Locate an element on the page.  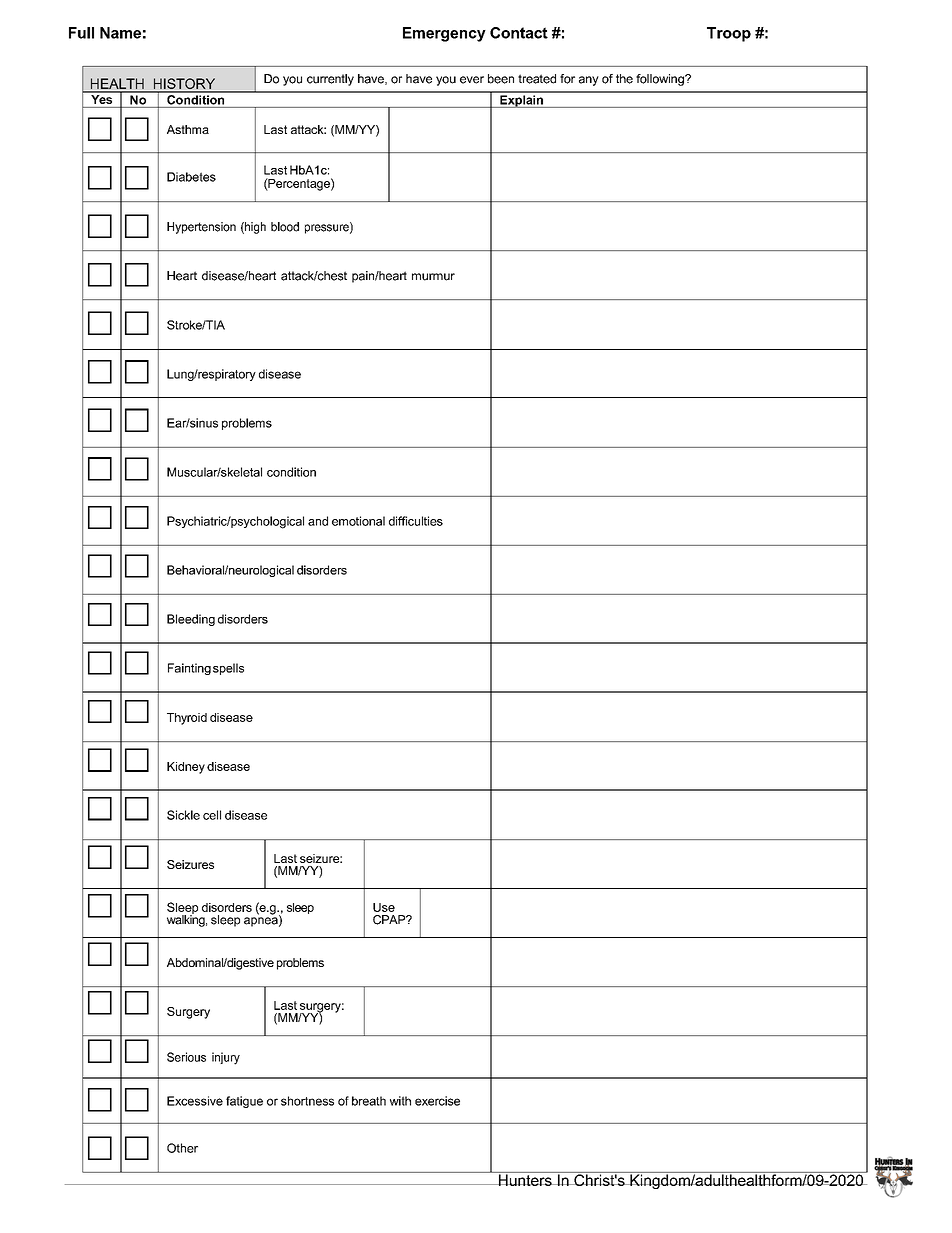
Other is located at coordinates (182, 1148).
